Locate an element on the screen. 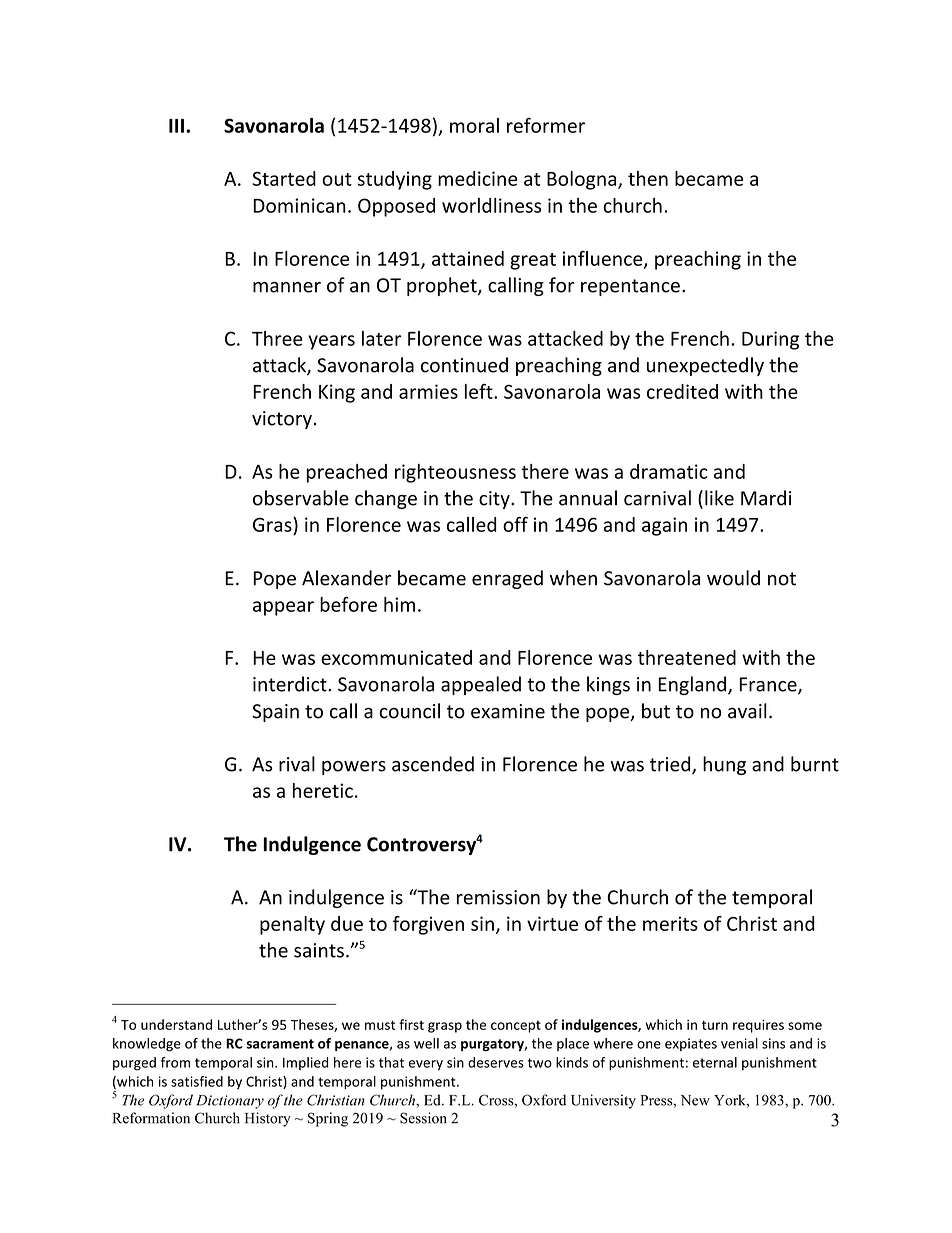 Image resolution: width=952 pixels, height=1233 pixels. would is located at coordinates (733, 578).
